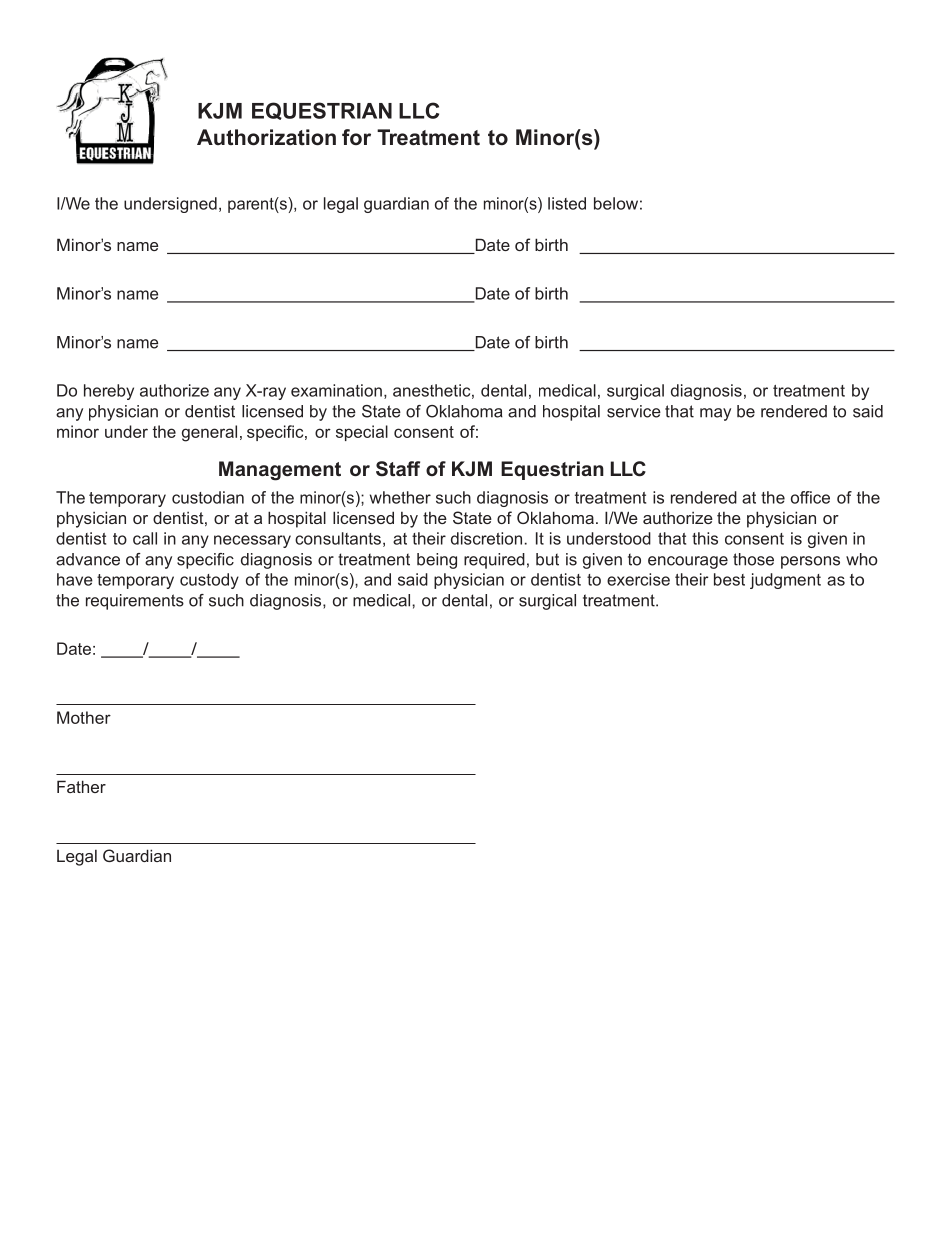  What do you see at coordinates (356, 137) in the screenshot?
I see `for` at bounding box center [356, 137].
